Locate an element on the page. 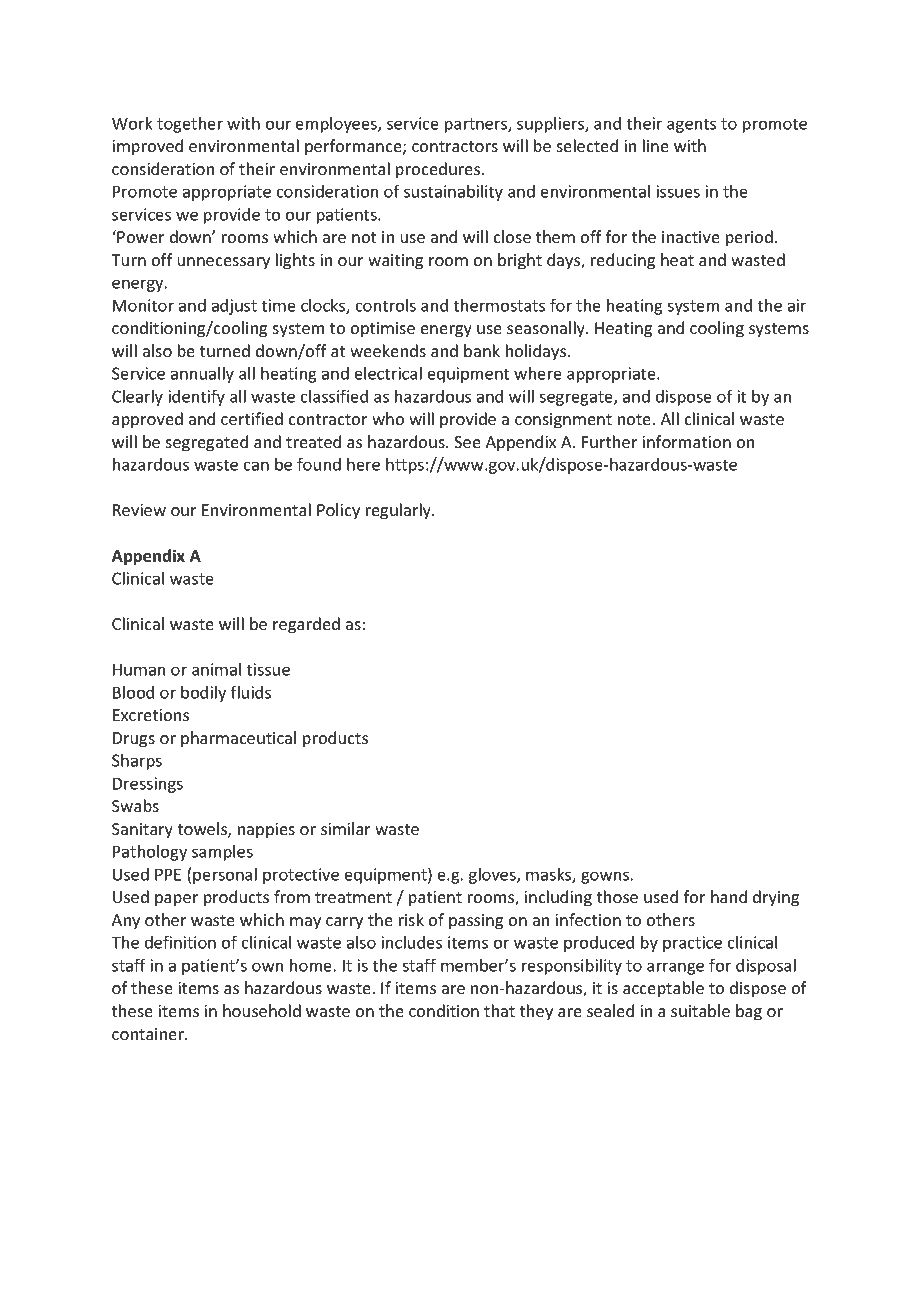 The width and height of the image is (924, 1308). See is located at coordinates (467, 442).
